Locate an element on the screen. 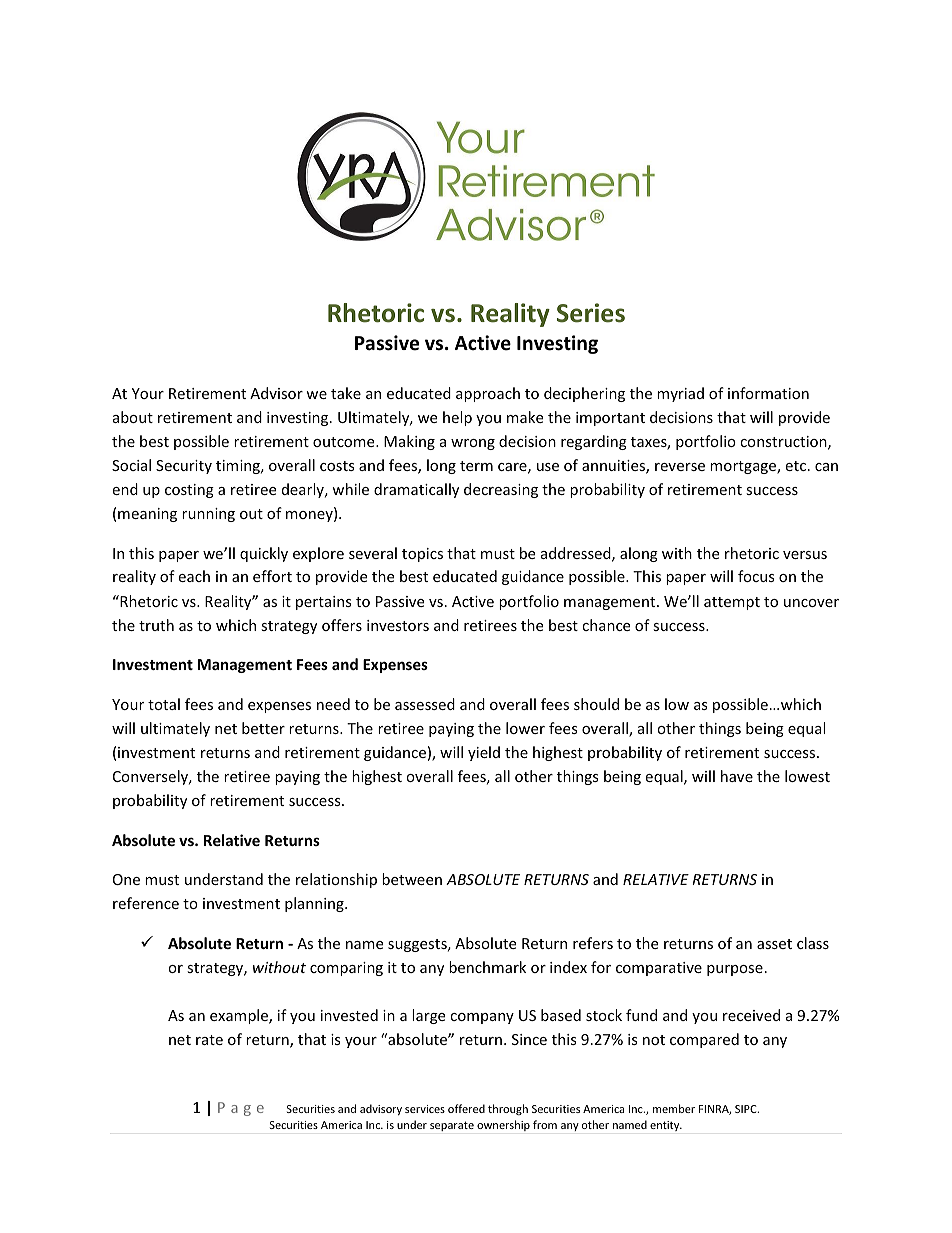  approach is located at coordinates (488, 394).
